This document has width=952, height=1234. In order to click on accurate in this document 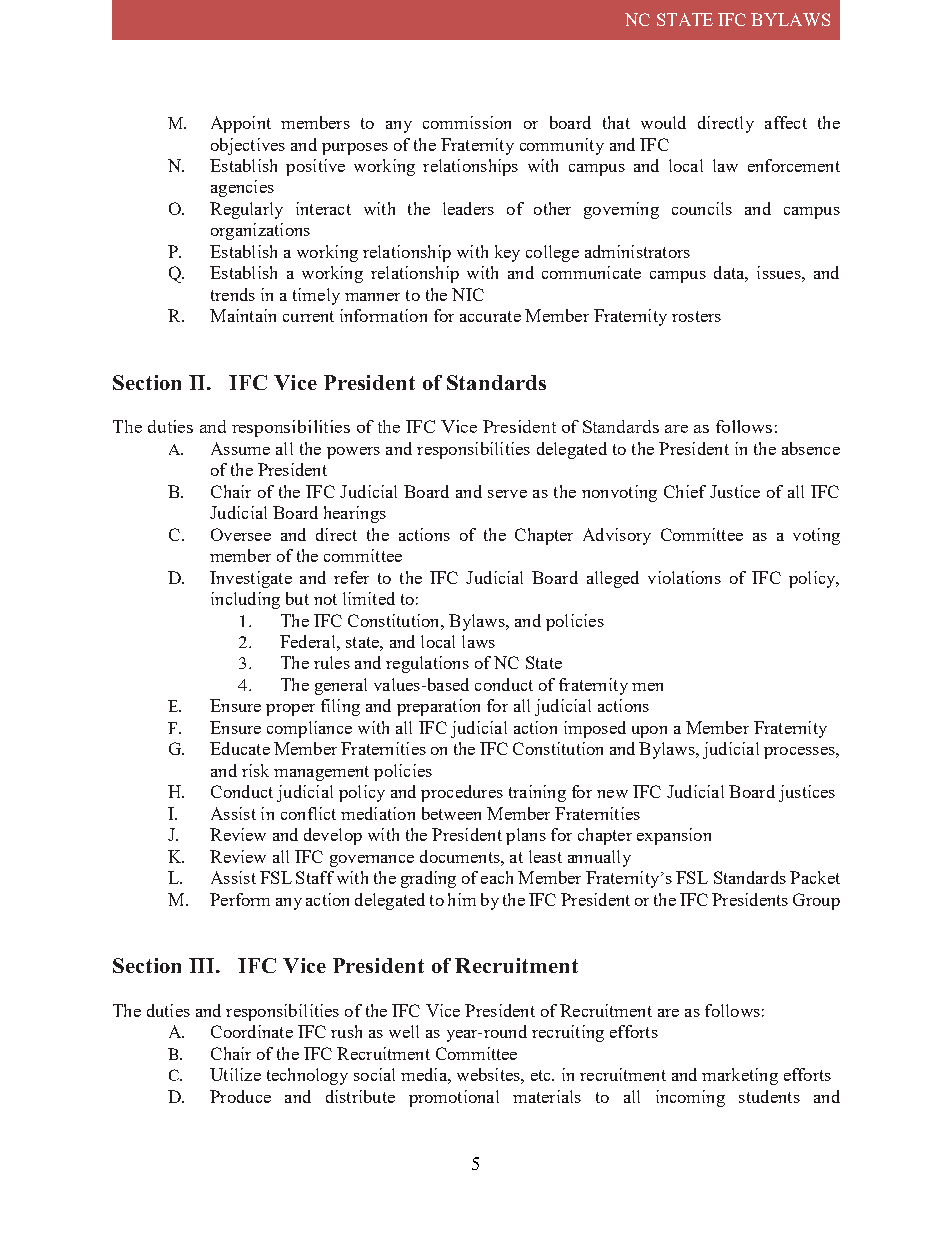, I will do `click(490, 316)`.
